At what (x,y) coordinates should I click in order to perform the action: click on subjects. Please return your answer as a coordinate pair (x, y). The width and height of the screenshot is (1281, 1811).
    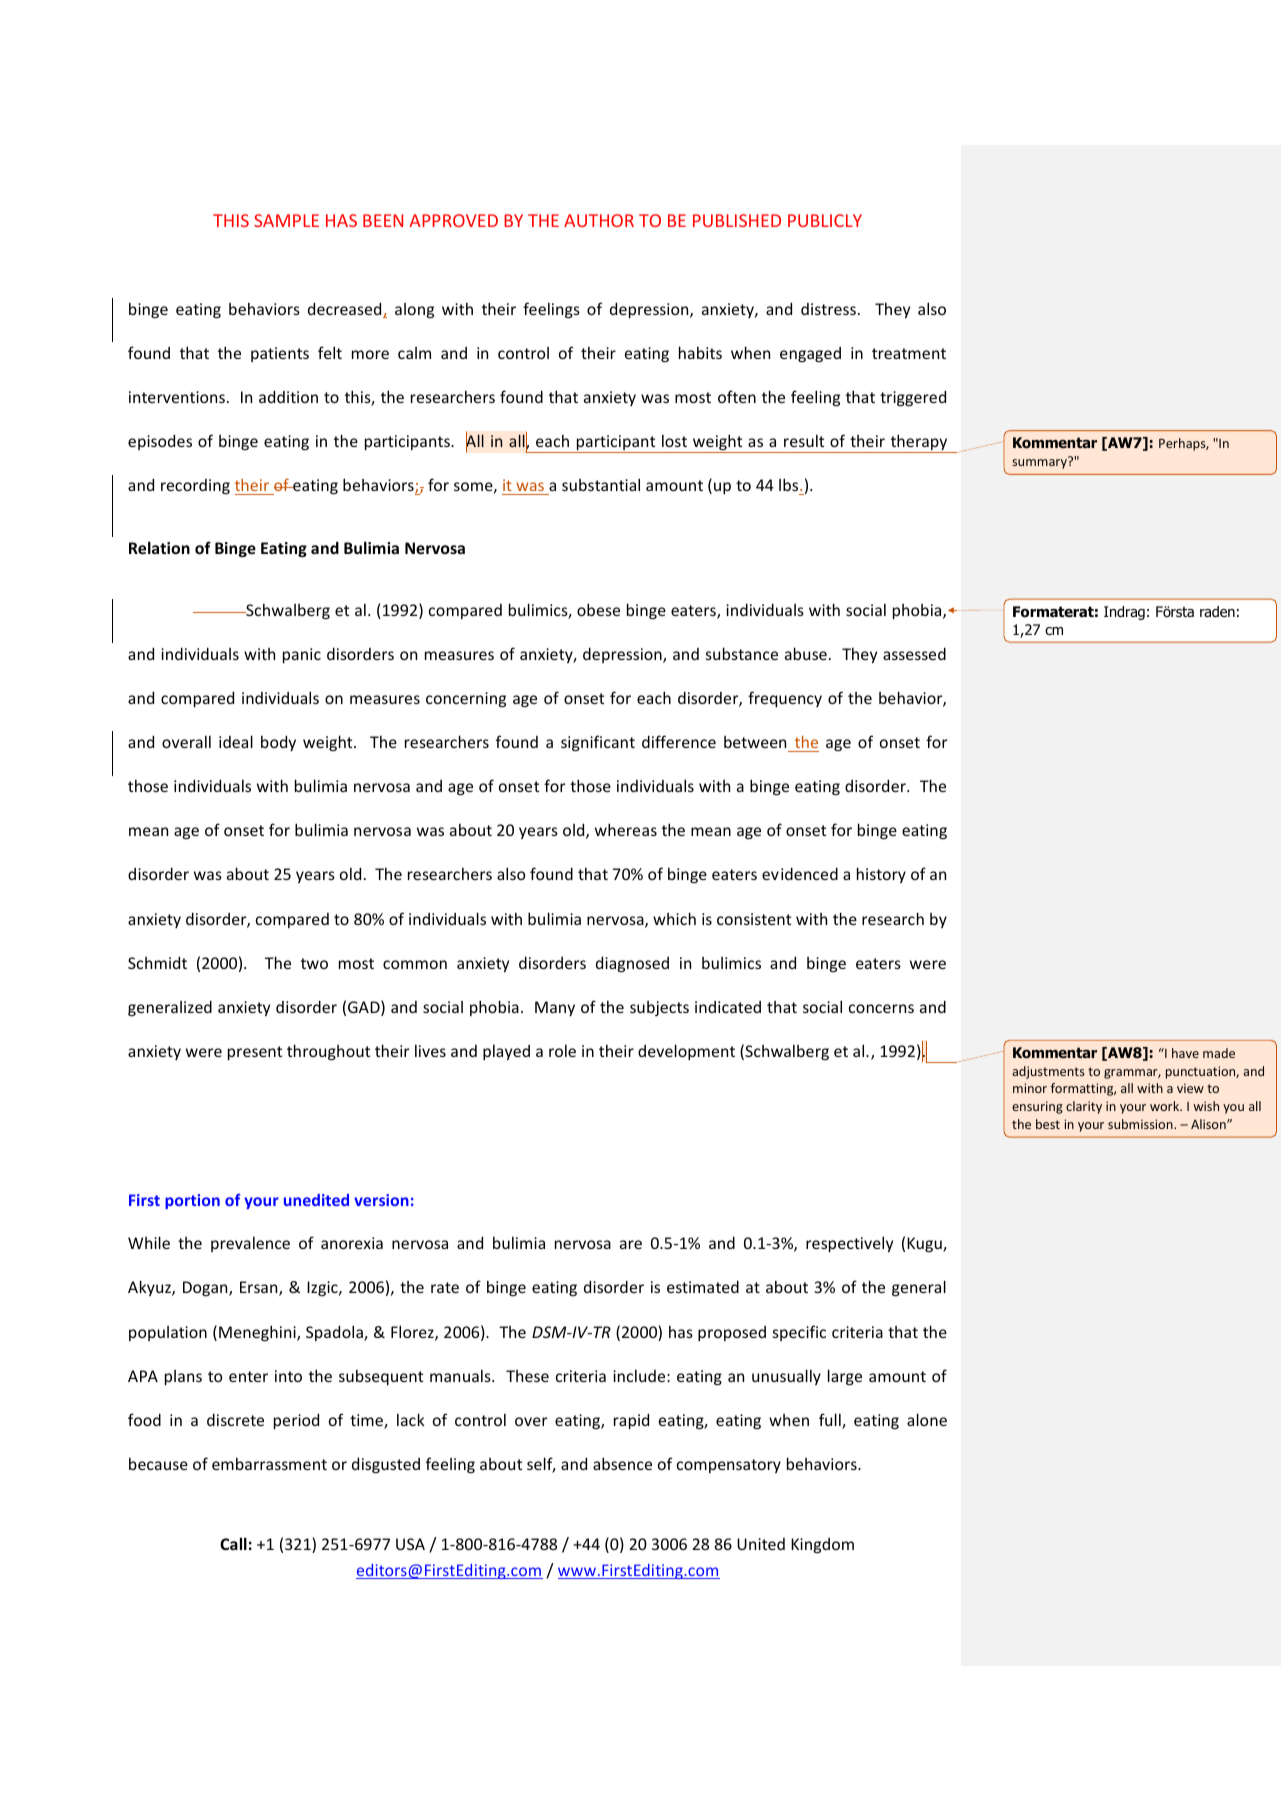
    Looking at the image, I should click on (659, 1008).
